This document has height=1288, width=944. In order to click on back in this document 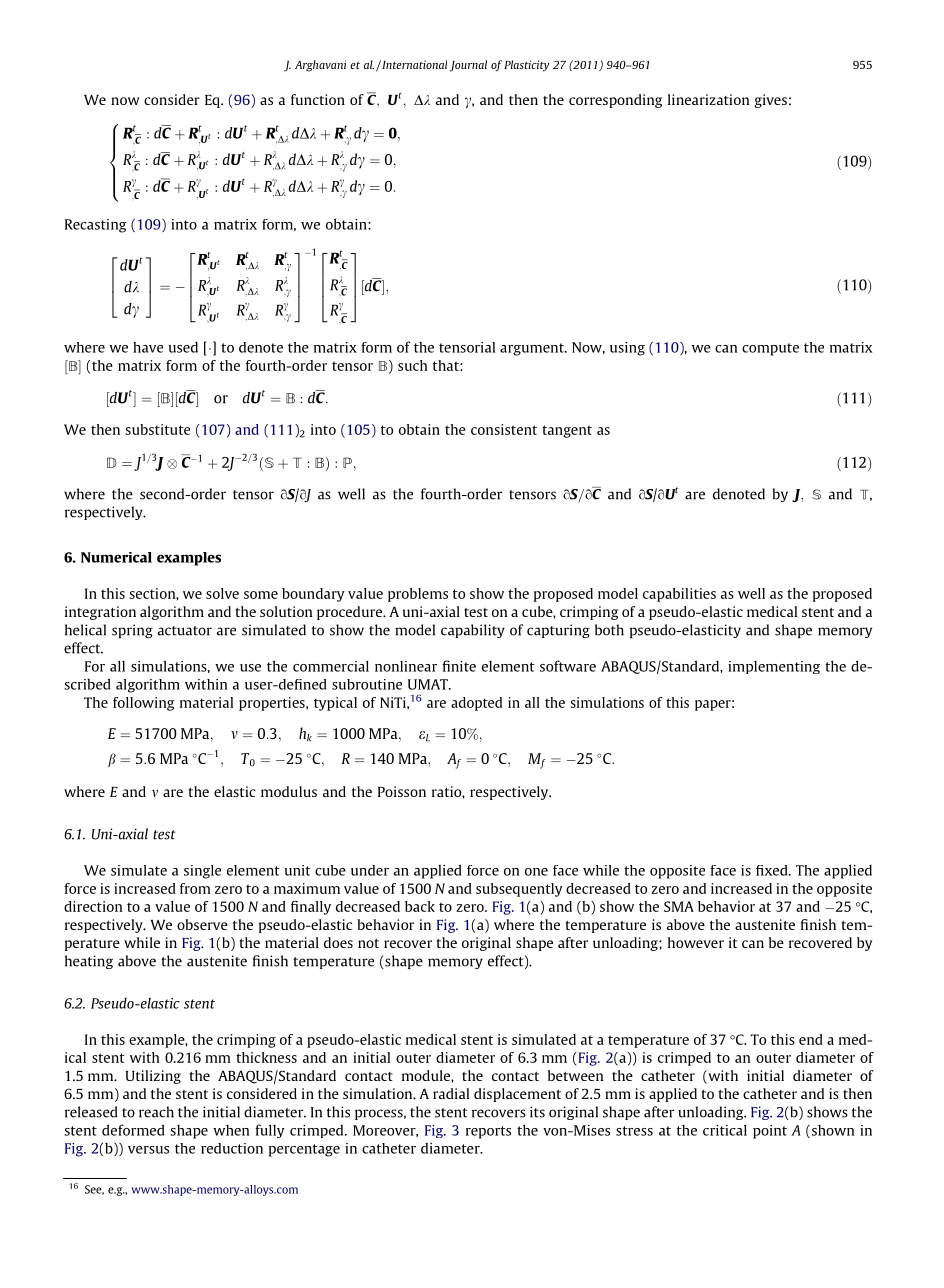, I will do `click(420, 906)`.
